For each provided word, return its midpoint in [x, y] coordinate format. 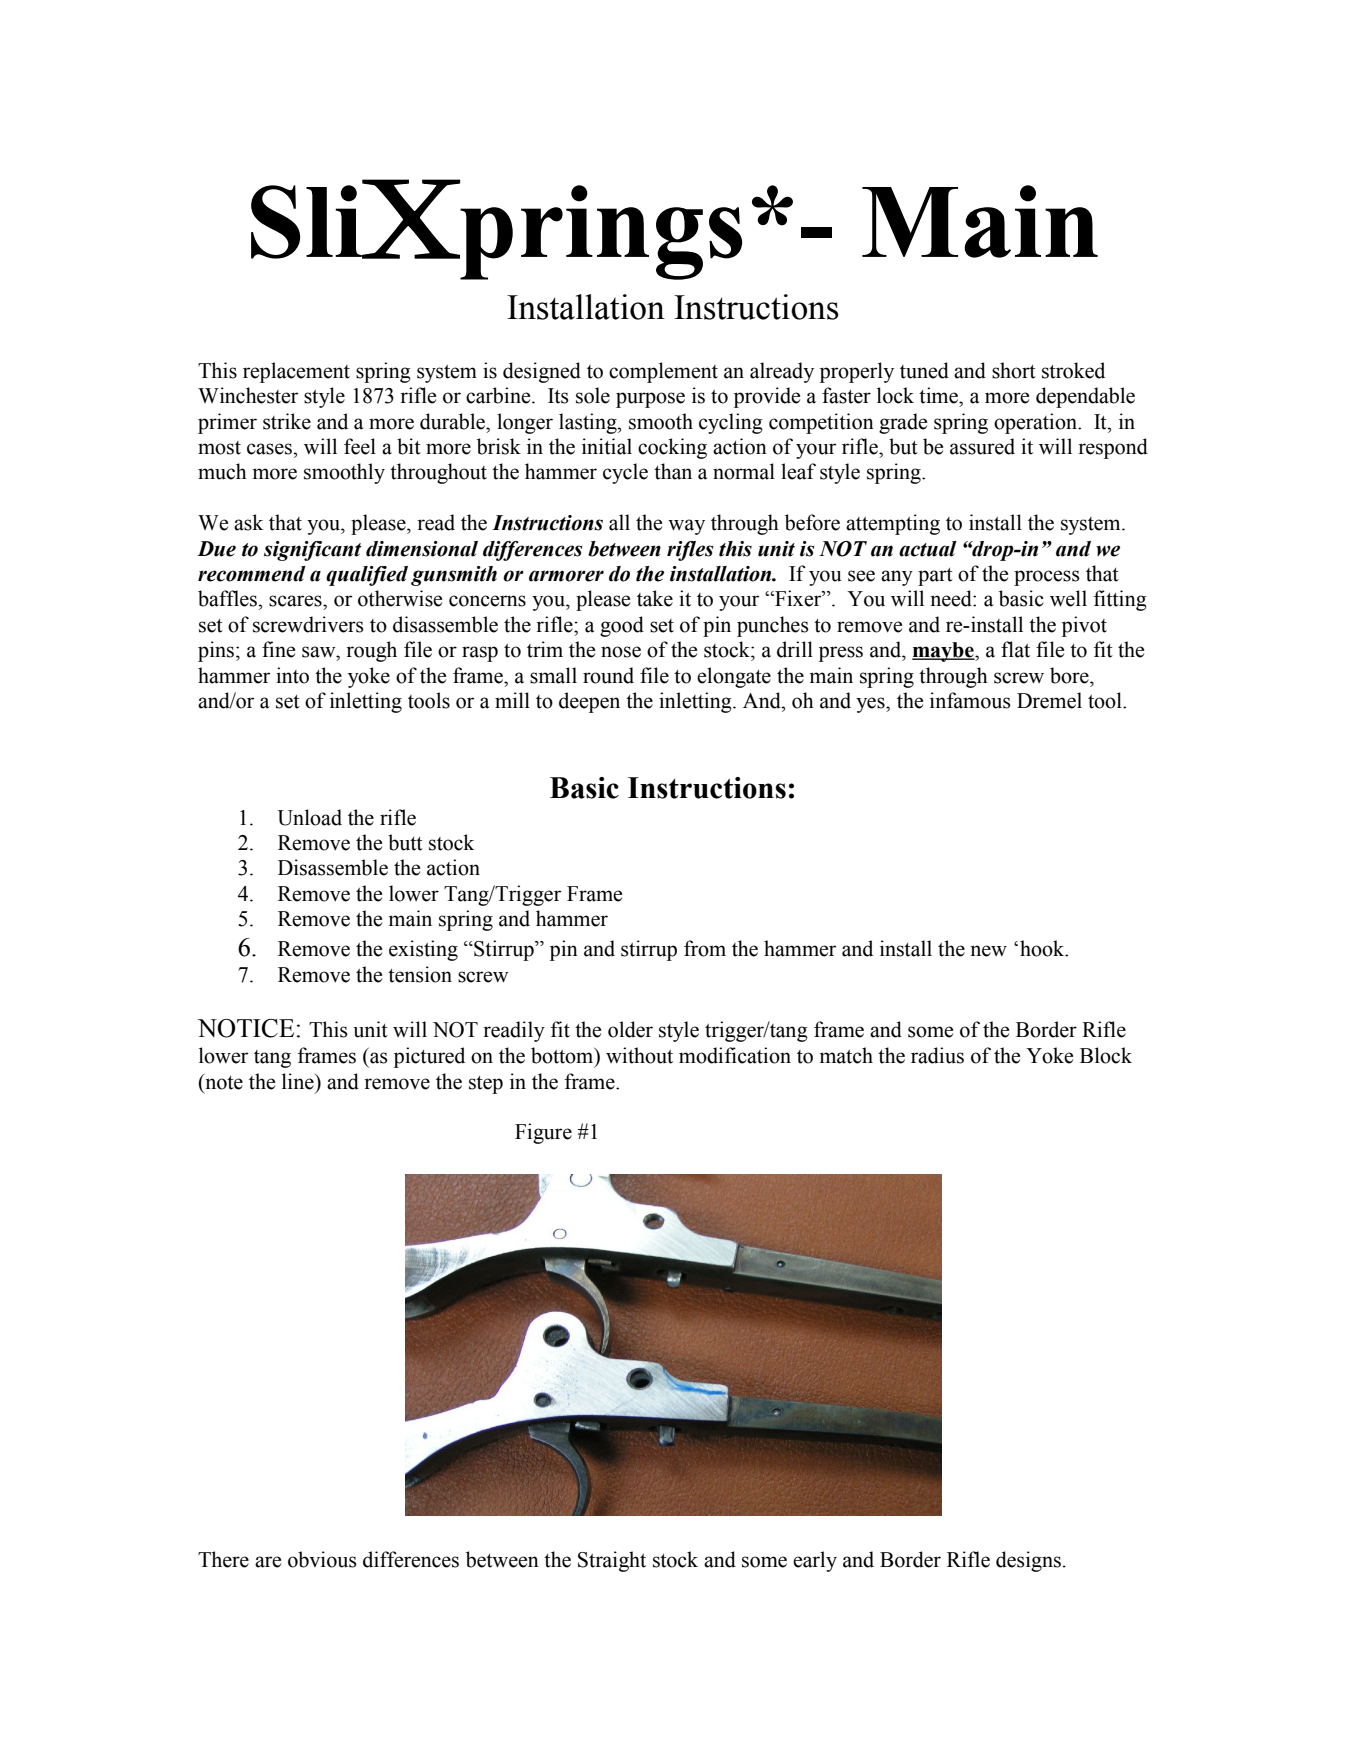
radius [937, 1055]
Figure [543, 1133]
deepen [589, 702]
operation [1036, 423]
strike [287, 421]
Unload [309, 817]
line [299, 1081]
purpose [650, 400]
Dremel [1049, 700]
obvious [322, 1559]
